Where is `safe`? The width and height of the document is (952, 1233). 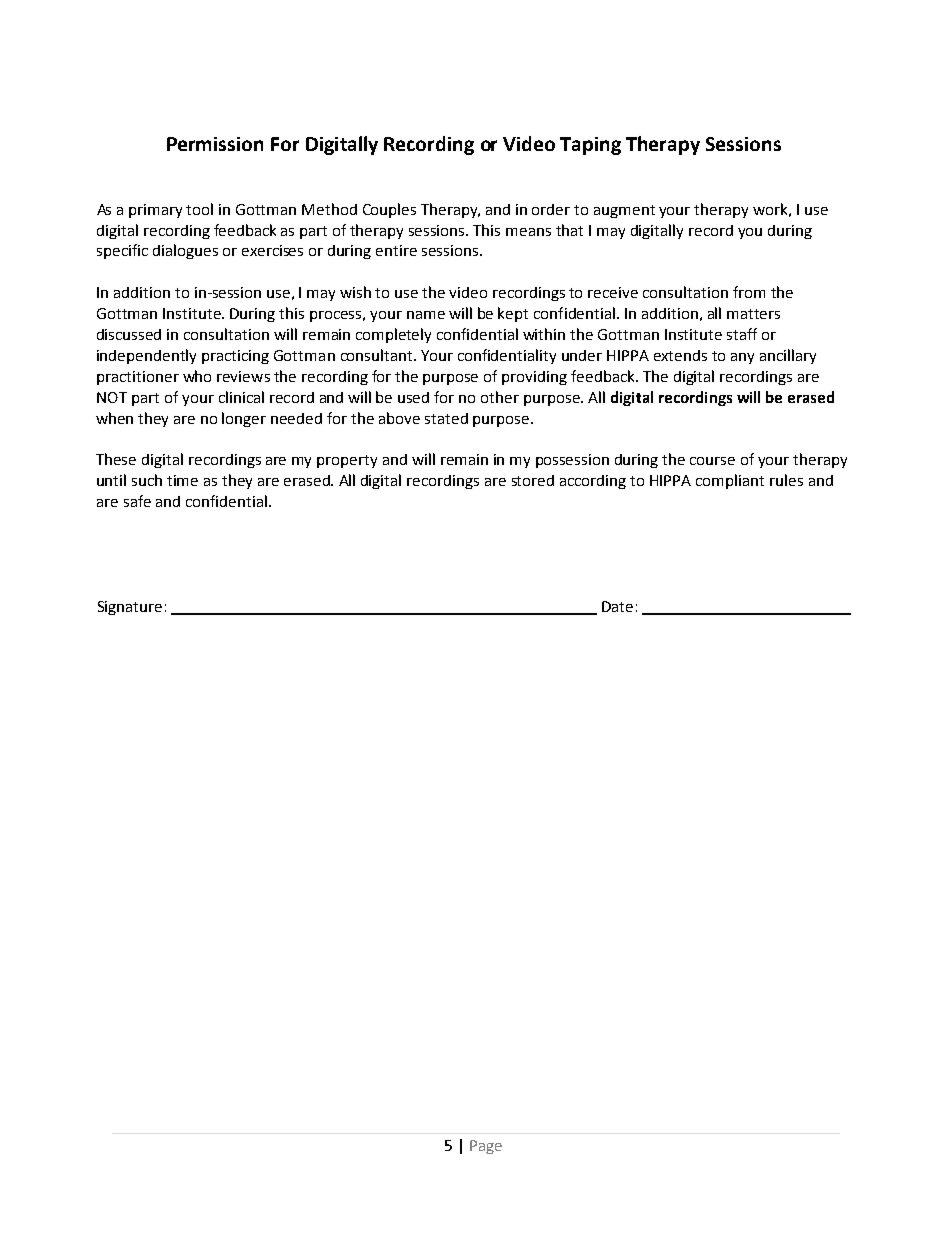
safe is located at coordinates (137, 501).
